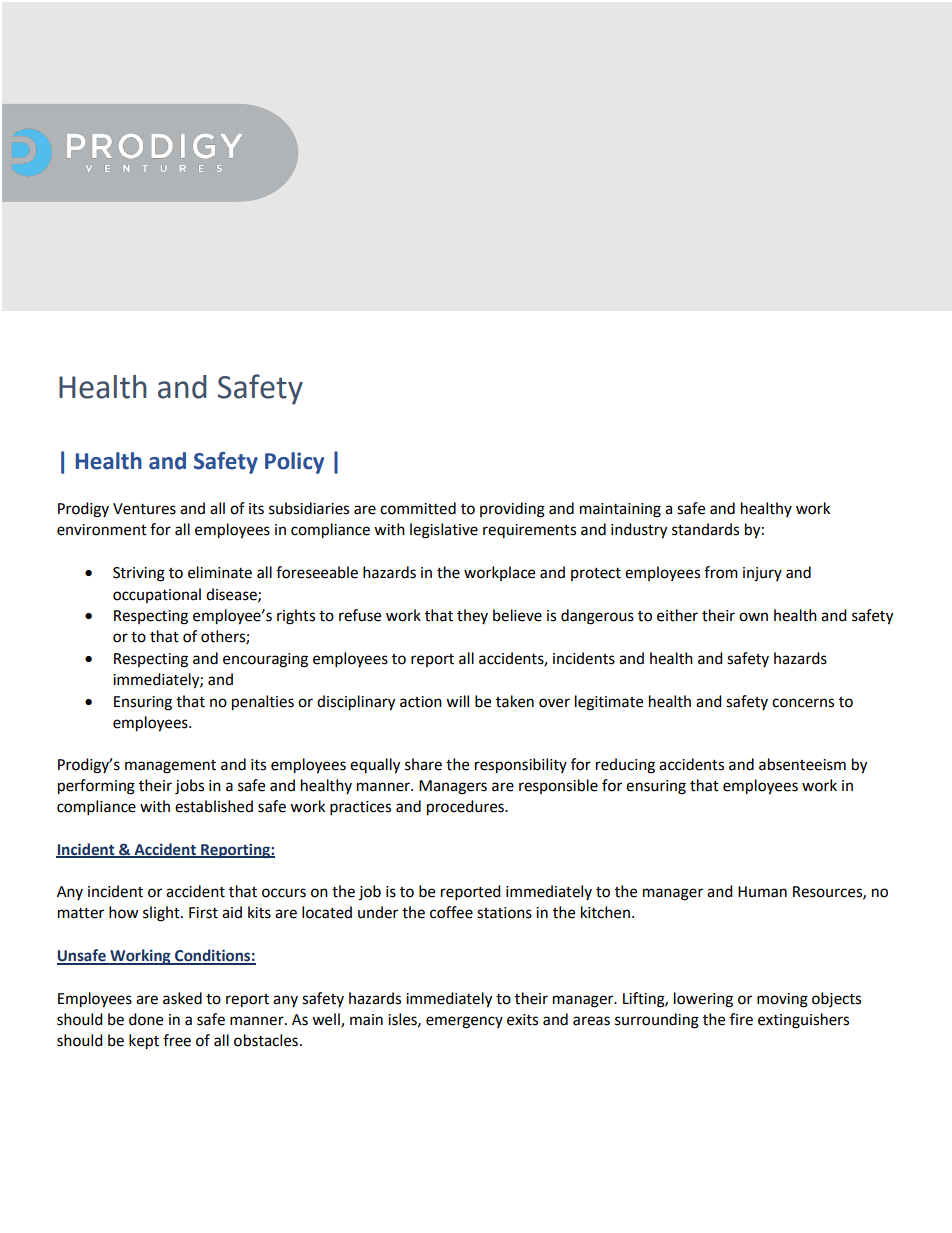 This image has height=1233, width=952. What do you see at coordinates (762, 892) in the image?
I see `Human` at bounding box center [762, 892].
